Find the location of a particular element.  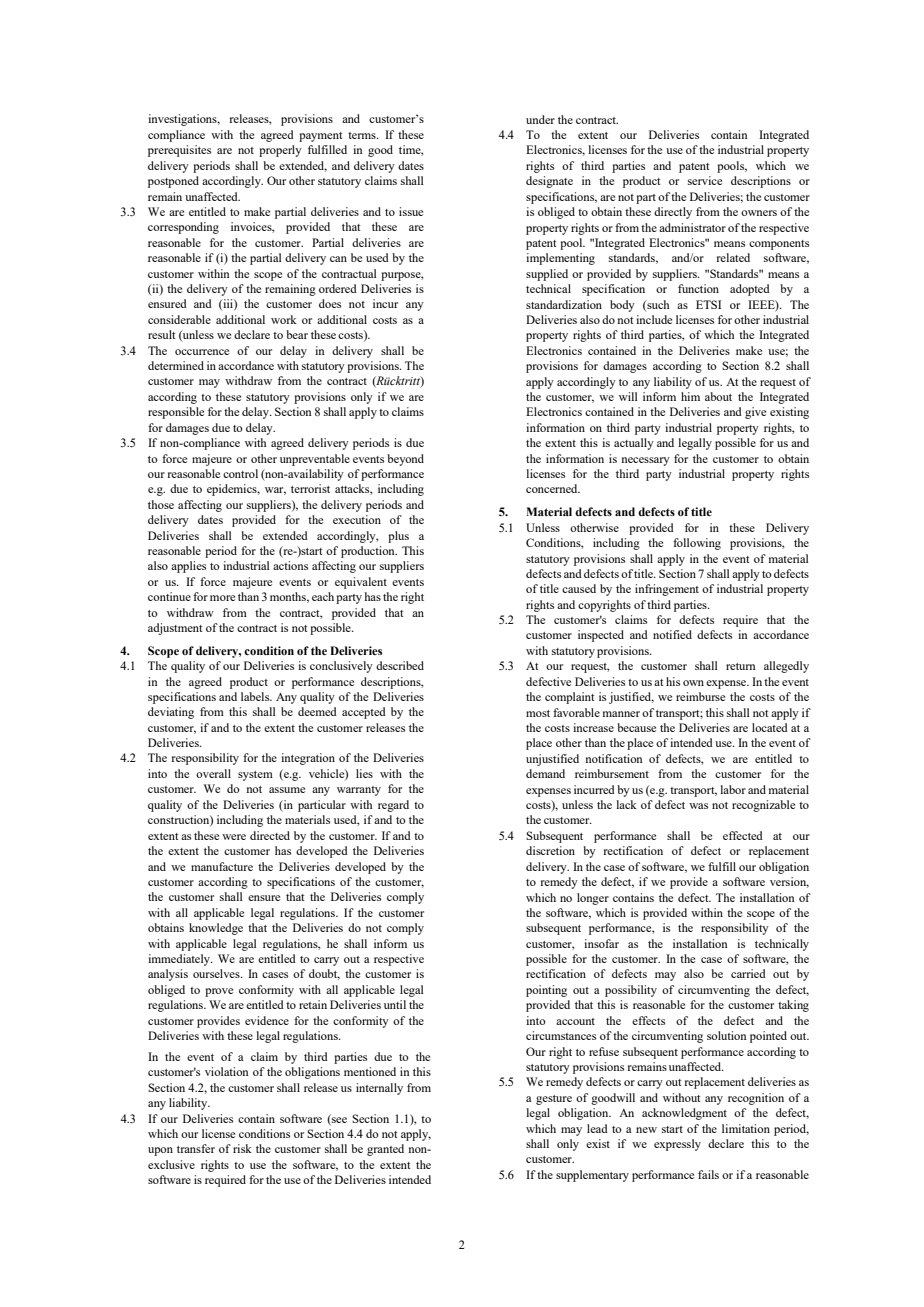

return is located at coordinates (741, 666).
